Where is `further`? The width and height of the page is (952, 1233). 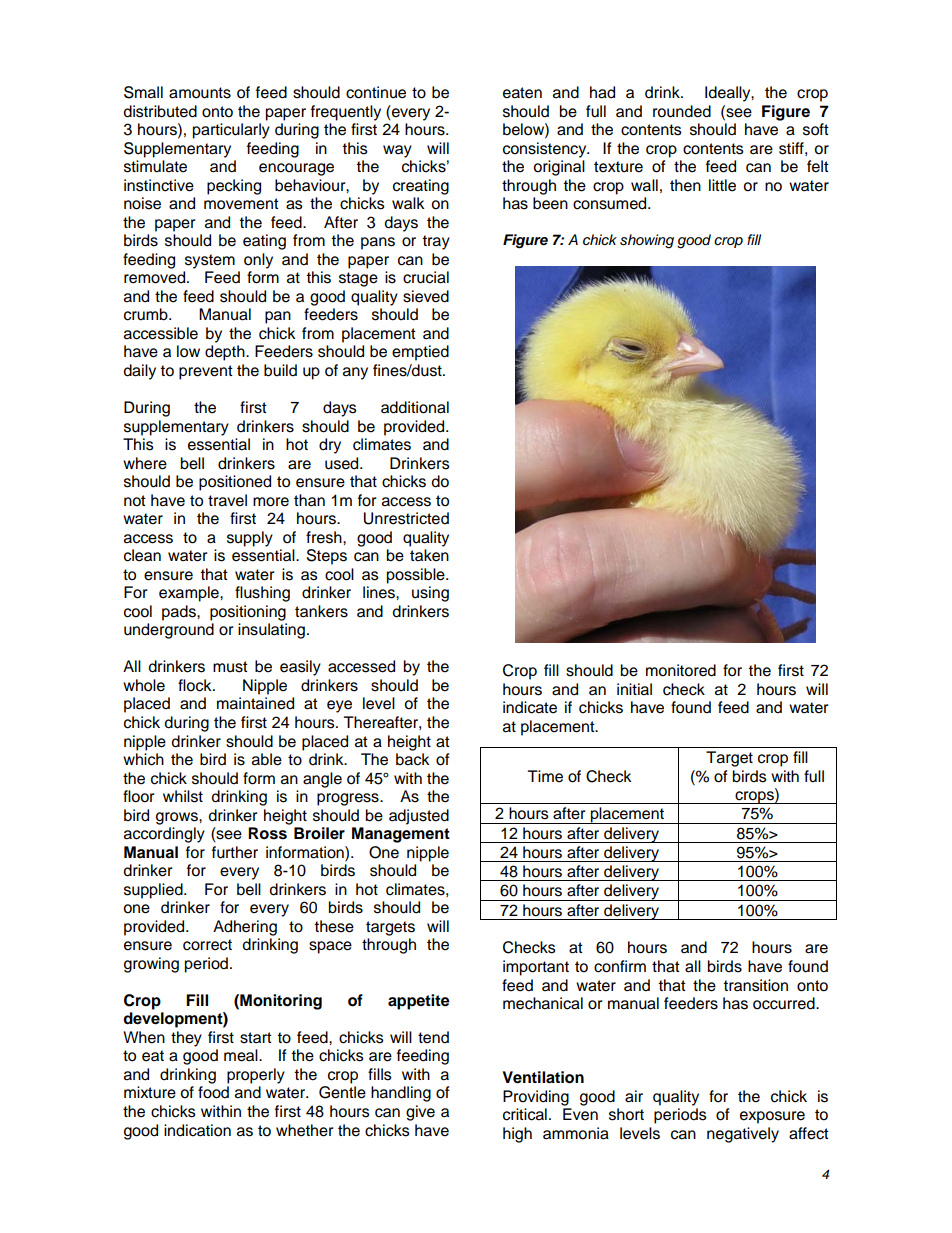
further is located at coordinates (235, 852).
